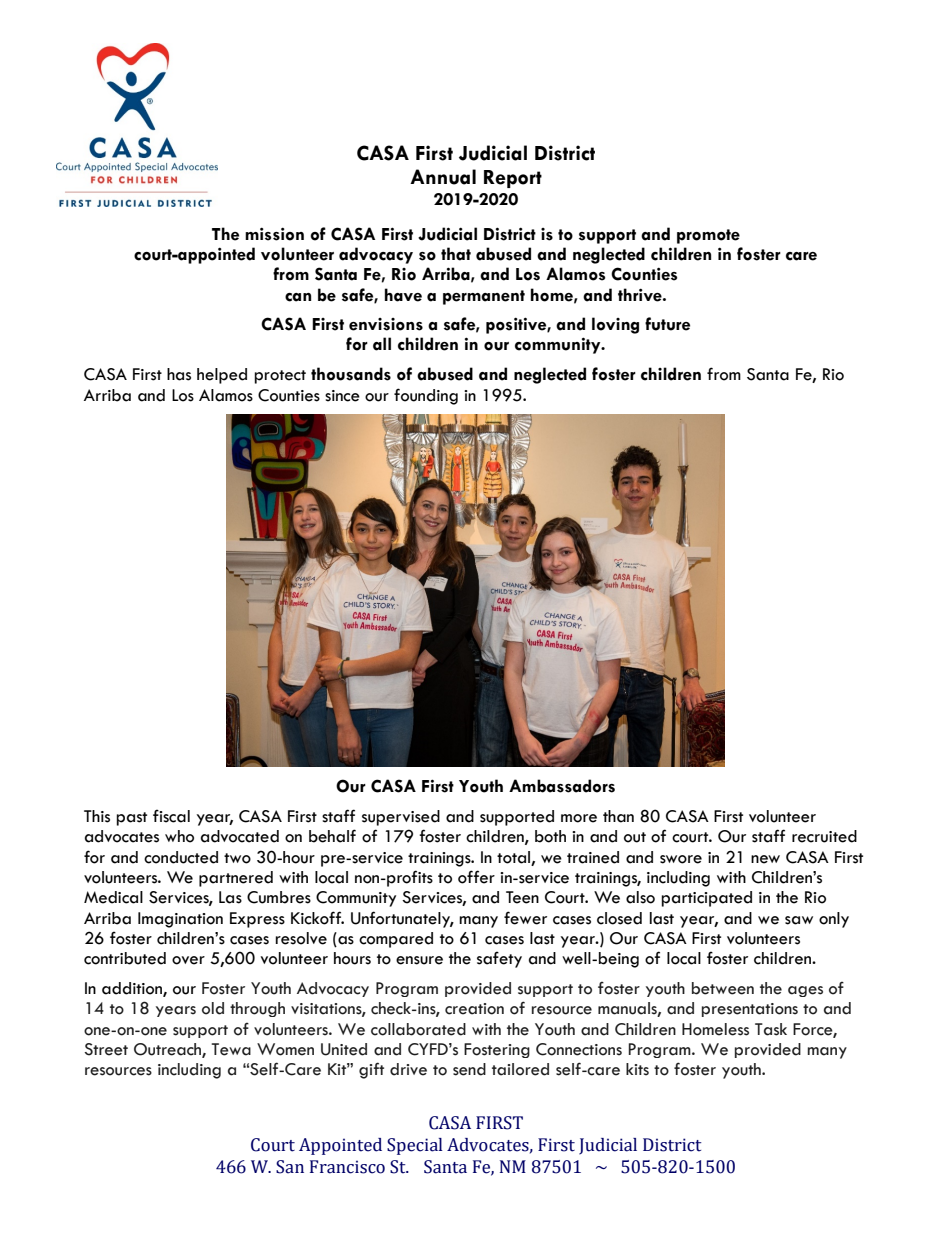 The image size is (952, 1233). What do you see at coordinates (443, 177) in the screenshot?
I see `Annual` at bounding box center [443, 177].
